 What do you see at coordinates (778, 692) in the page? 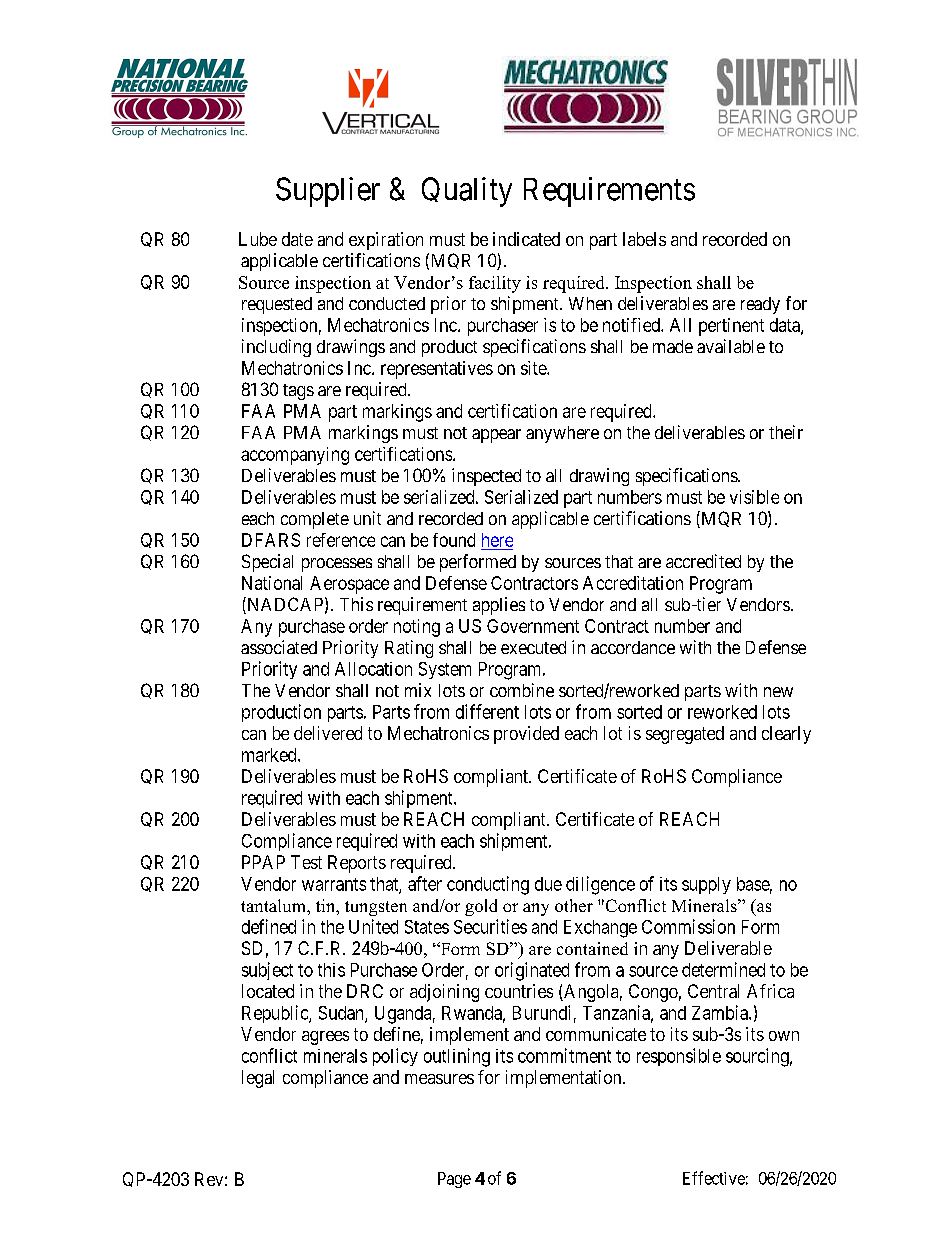
I see `new` at bounding box center [778, 692].
